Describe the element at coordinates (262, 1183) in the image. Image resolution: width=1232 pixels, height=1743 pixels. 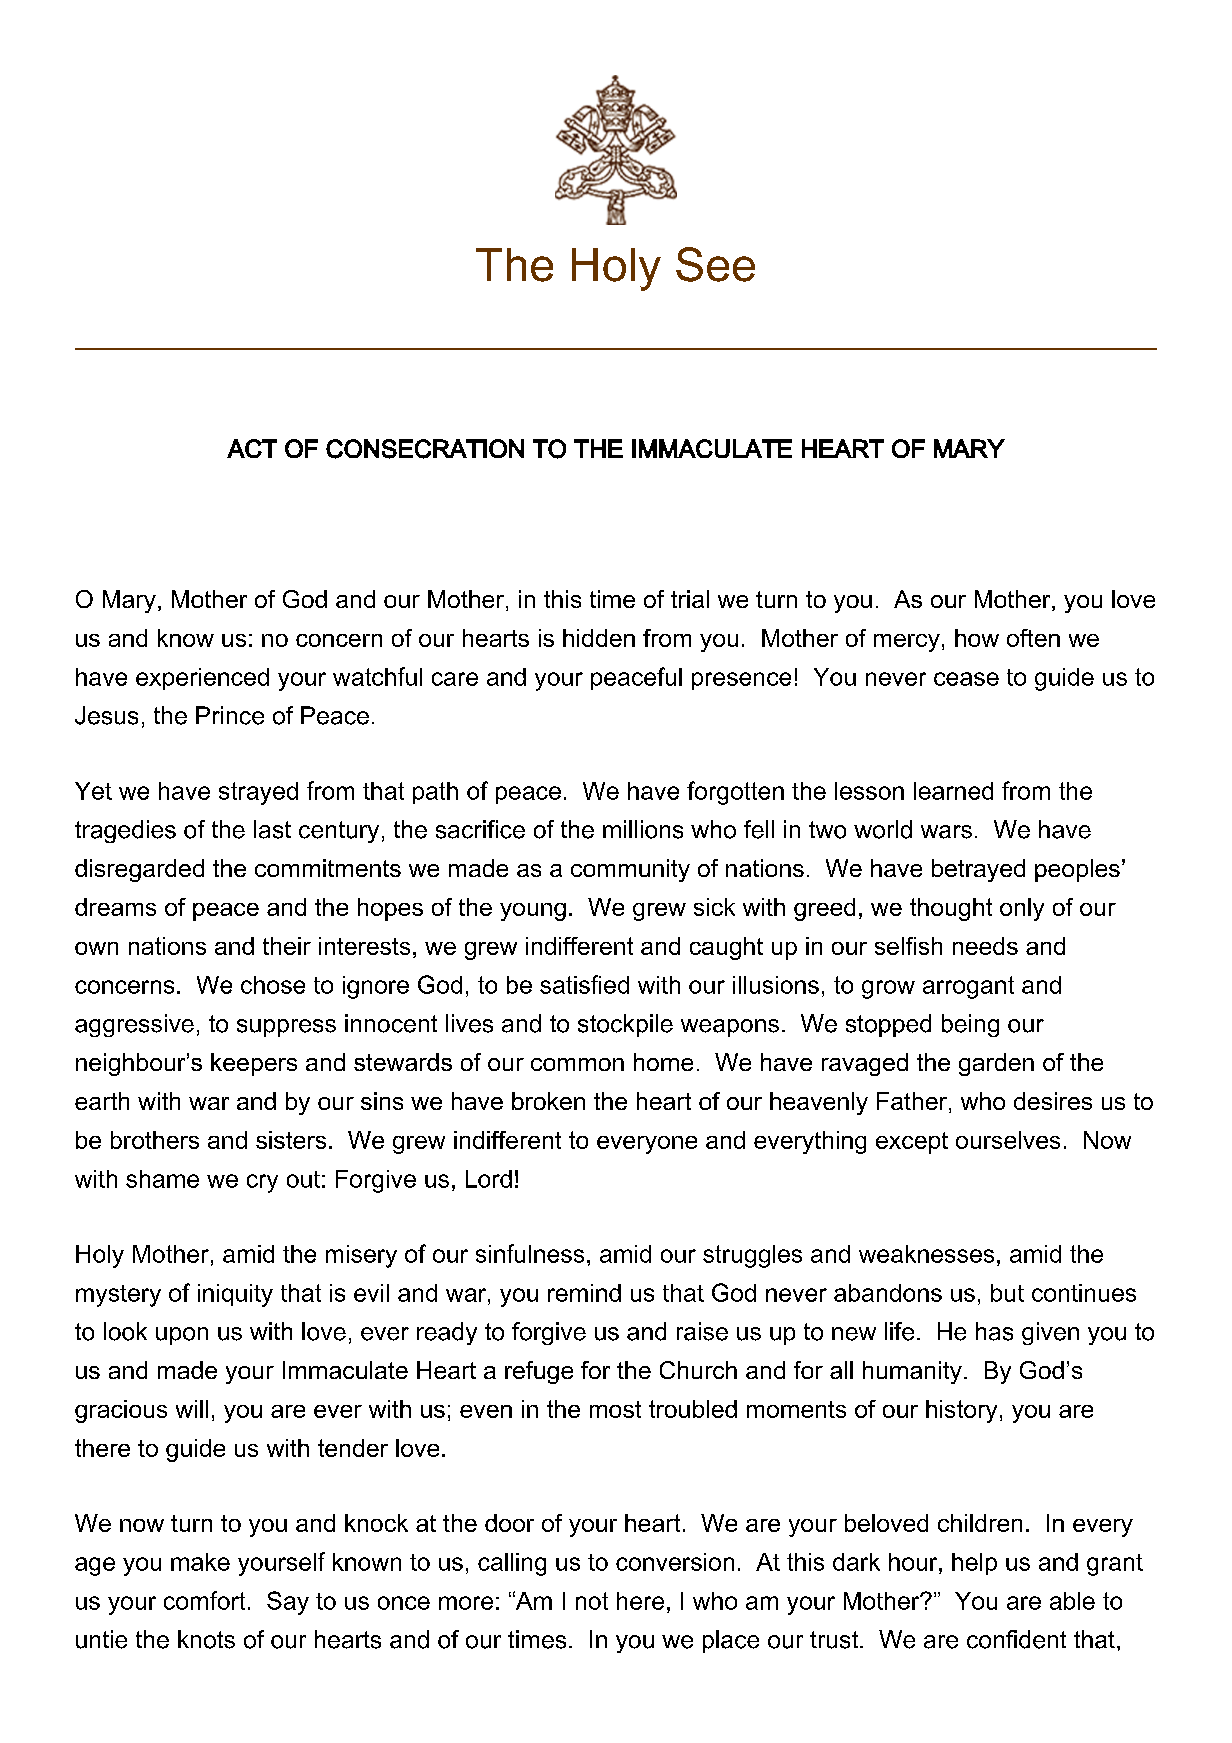
I see `cry` at that location.
